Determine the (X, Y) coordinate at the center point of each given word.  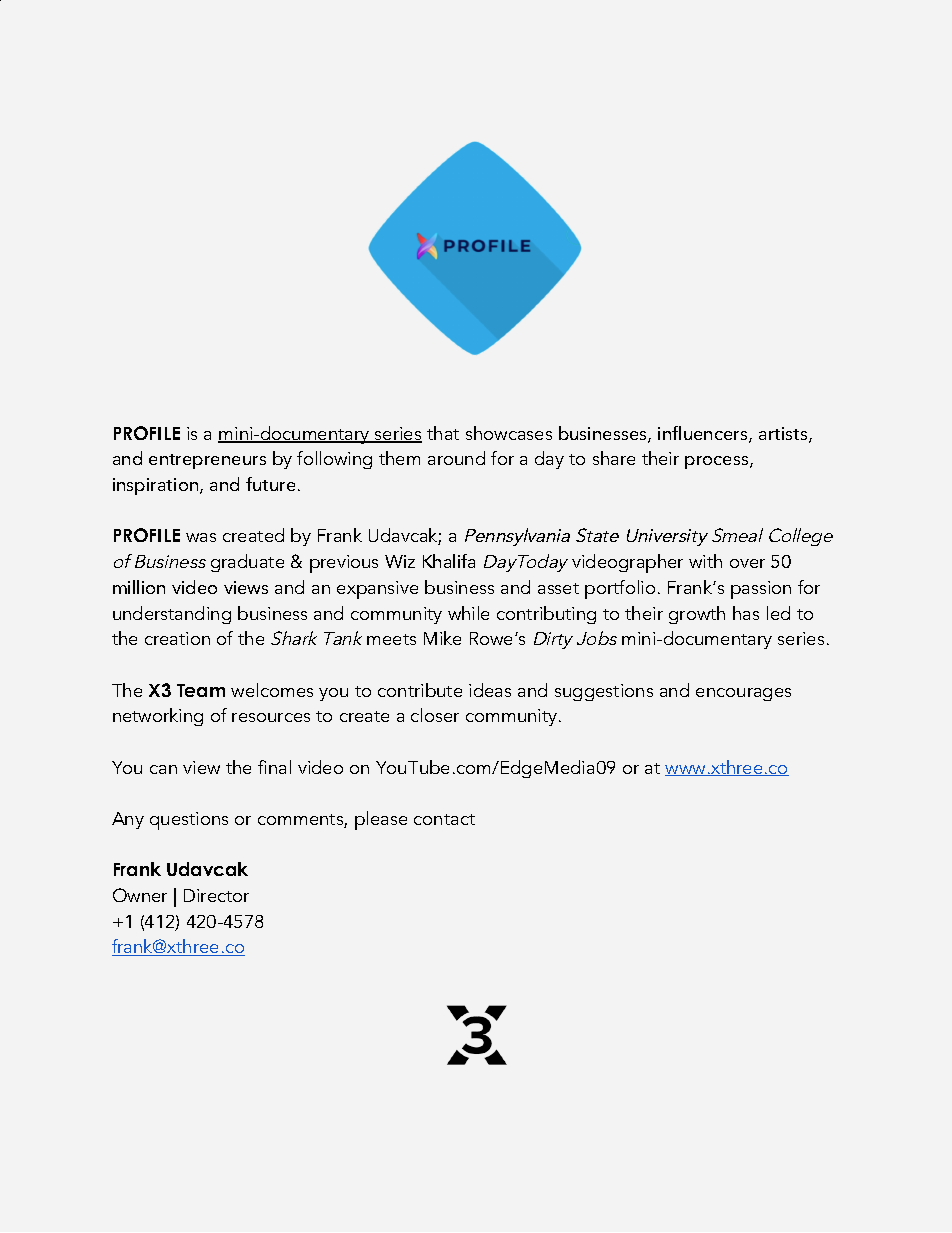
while (468, 613)
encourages (743, 694)
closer (435, 715)
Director (216, 895)
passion (761, 590)
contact (444, 819)
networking (158, 717)
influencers (704, 434)
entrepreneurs (207, 461)
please (381, 820)
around (456, 458)
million (139, 587)
